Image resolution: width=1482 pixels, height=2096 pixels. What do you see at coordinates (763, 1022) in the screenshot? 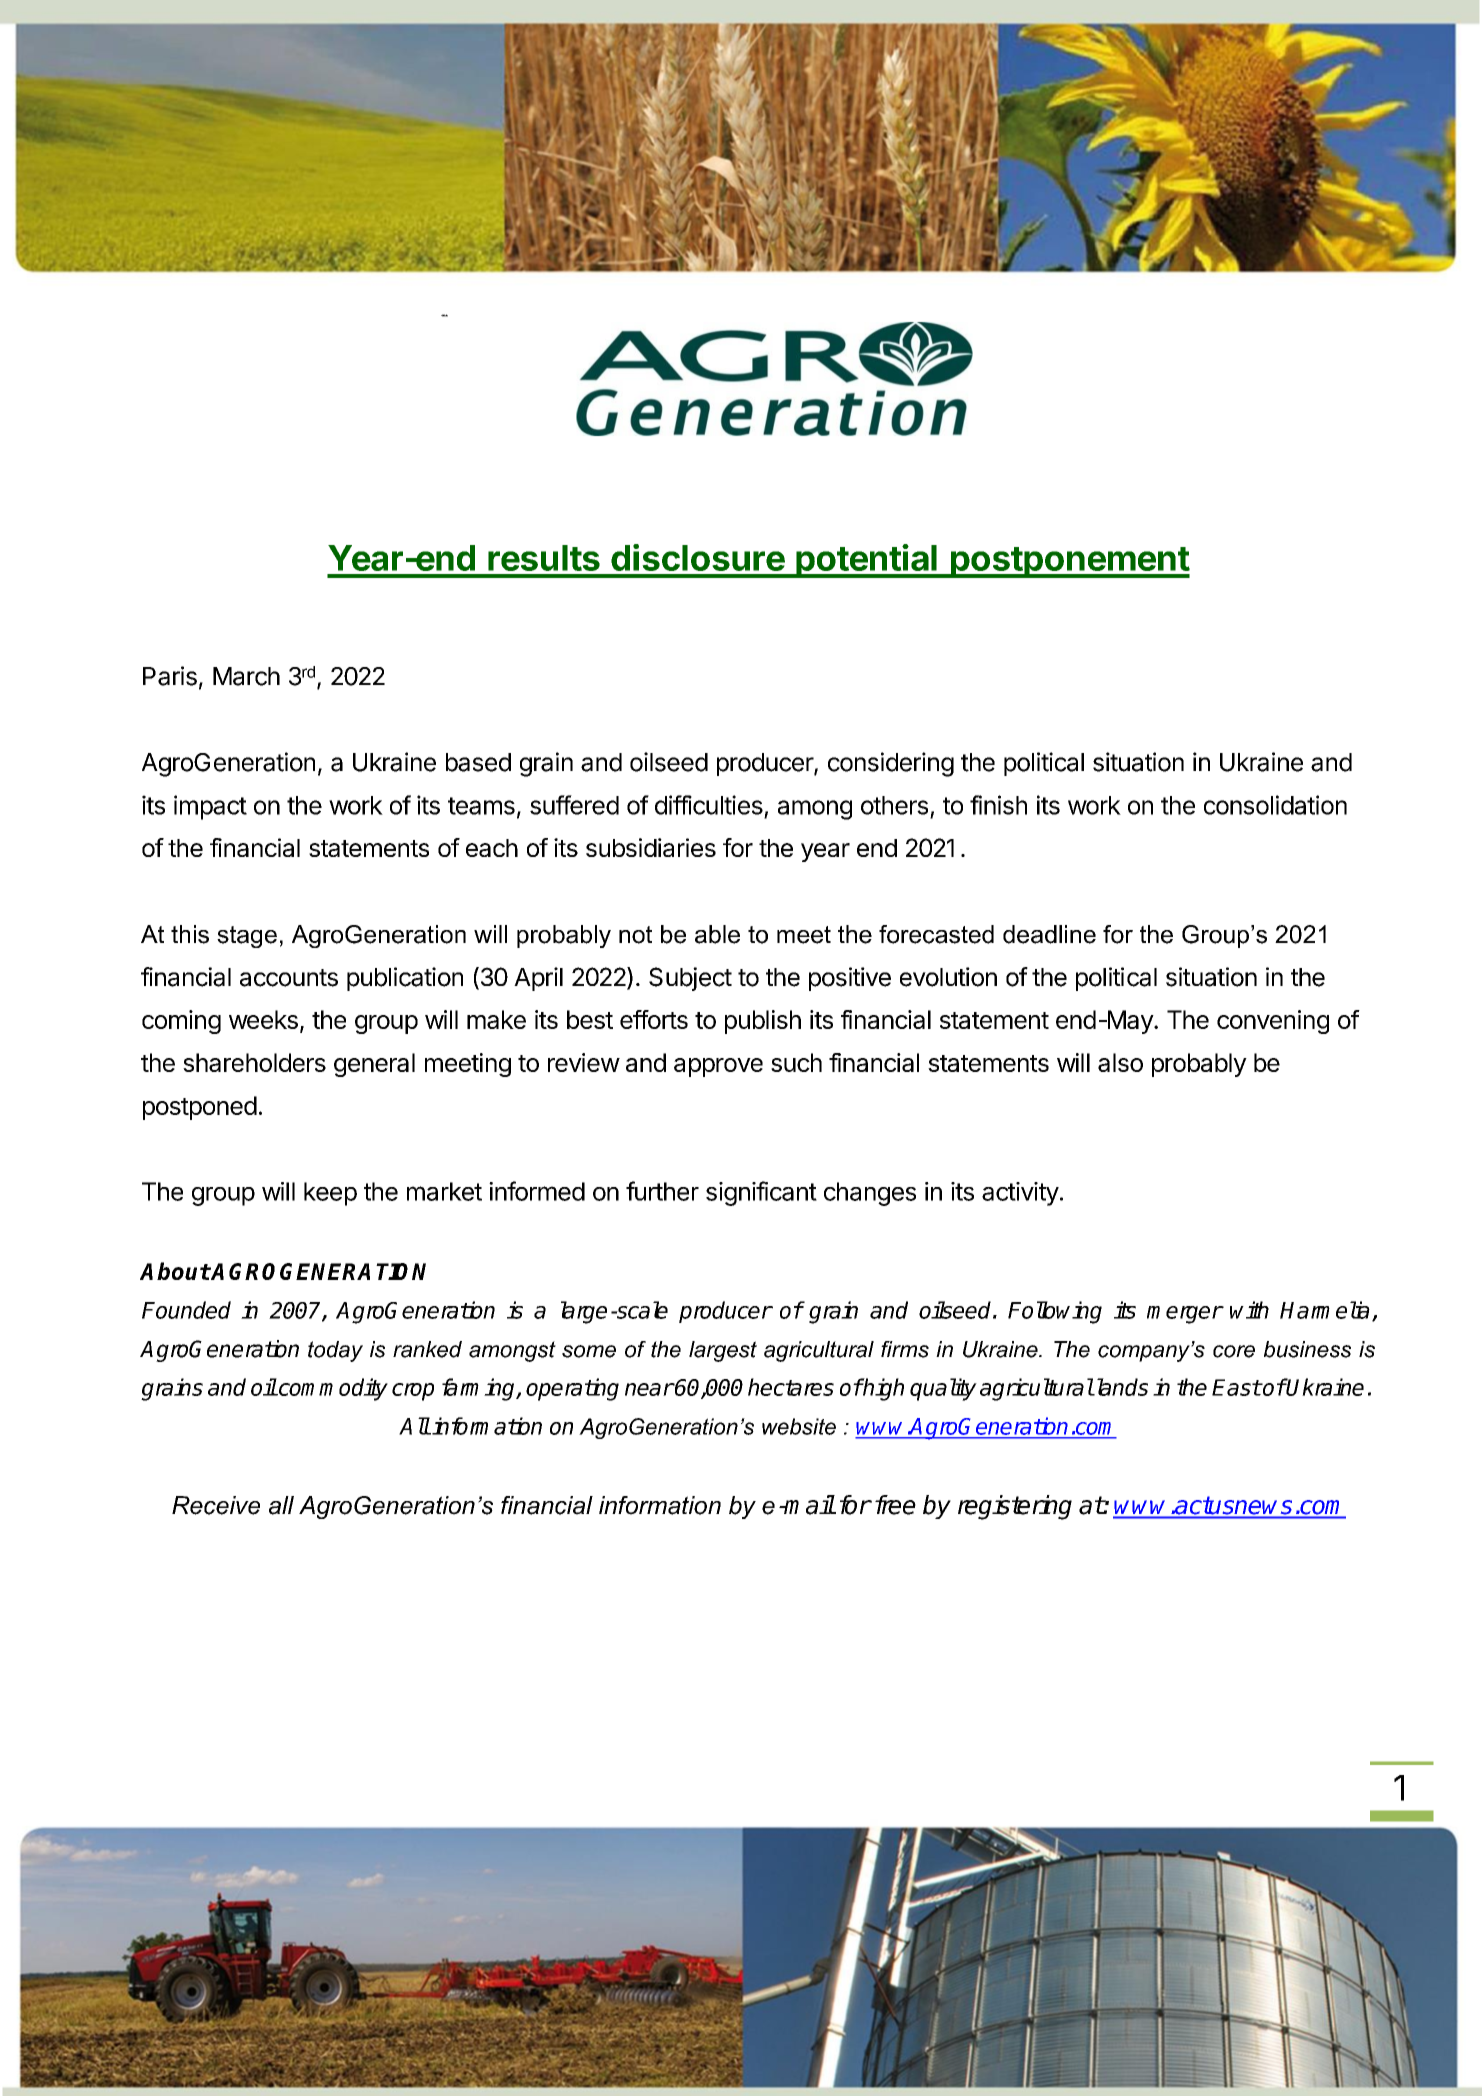
I see `publish` at bounding box center [763, 1022].
